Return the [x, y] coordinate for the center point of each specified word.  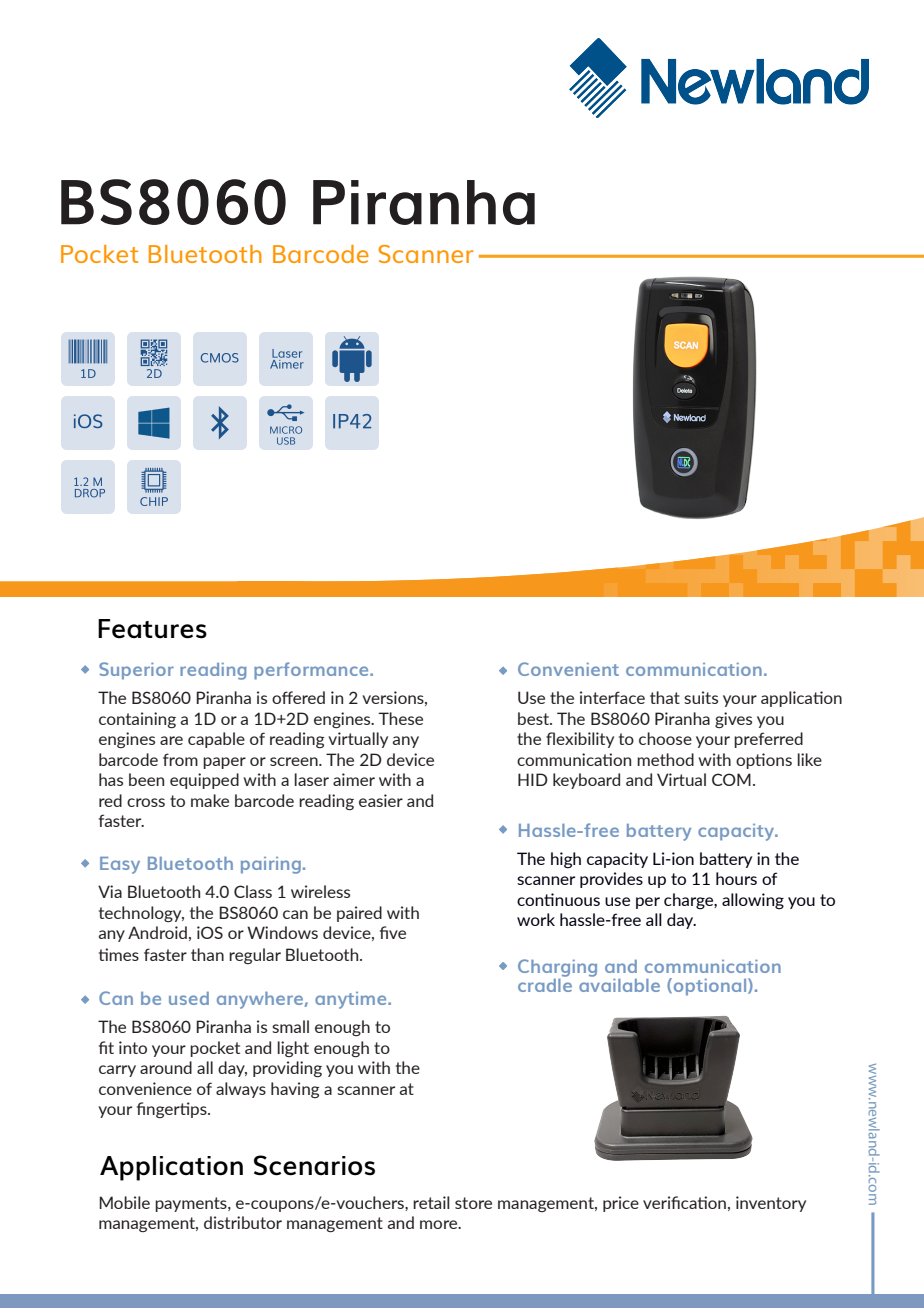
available [619, 984]
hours [736, 878]
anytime [352, 1000]
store [473, 1203]
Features [152, 629]
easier [381, 800]
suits [701, 697]
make [210, 800]
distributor [243, 1222]
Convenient [568, 669]
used [189, 998]
